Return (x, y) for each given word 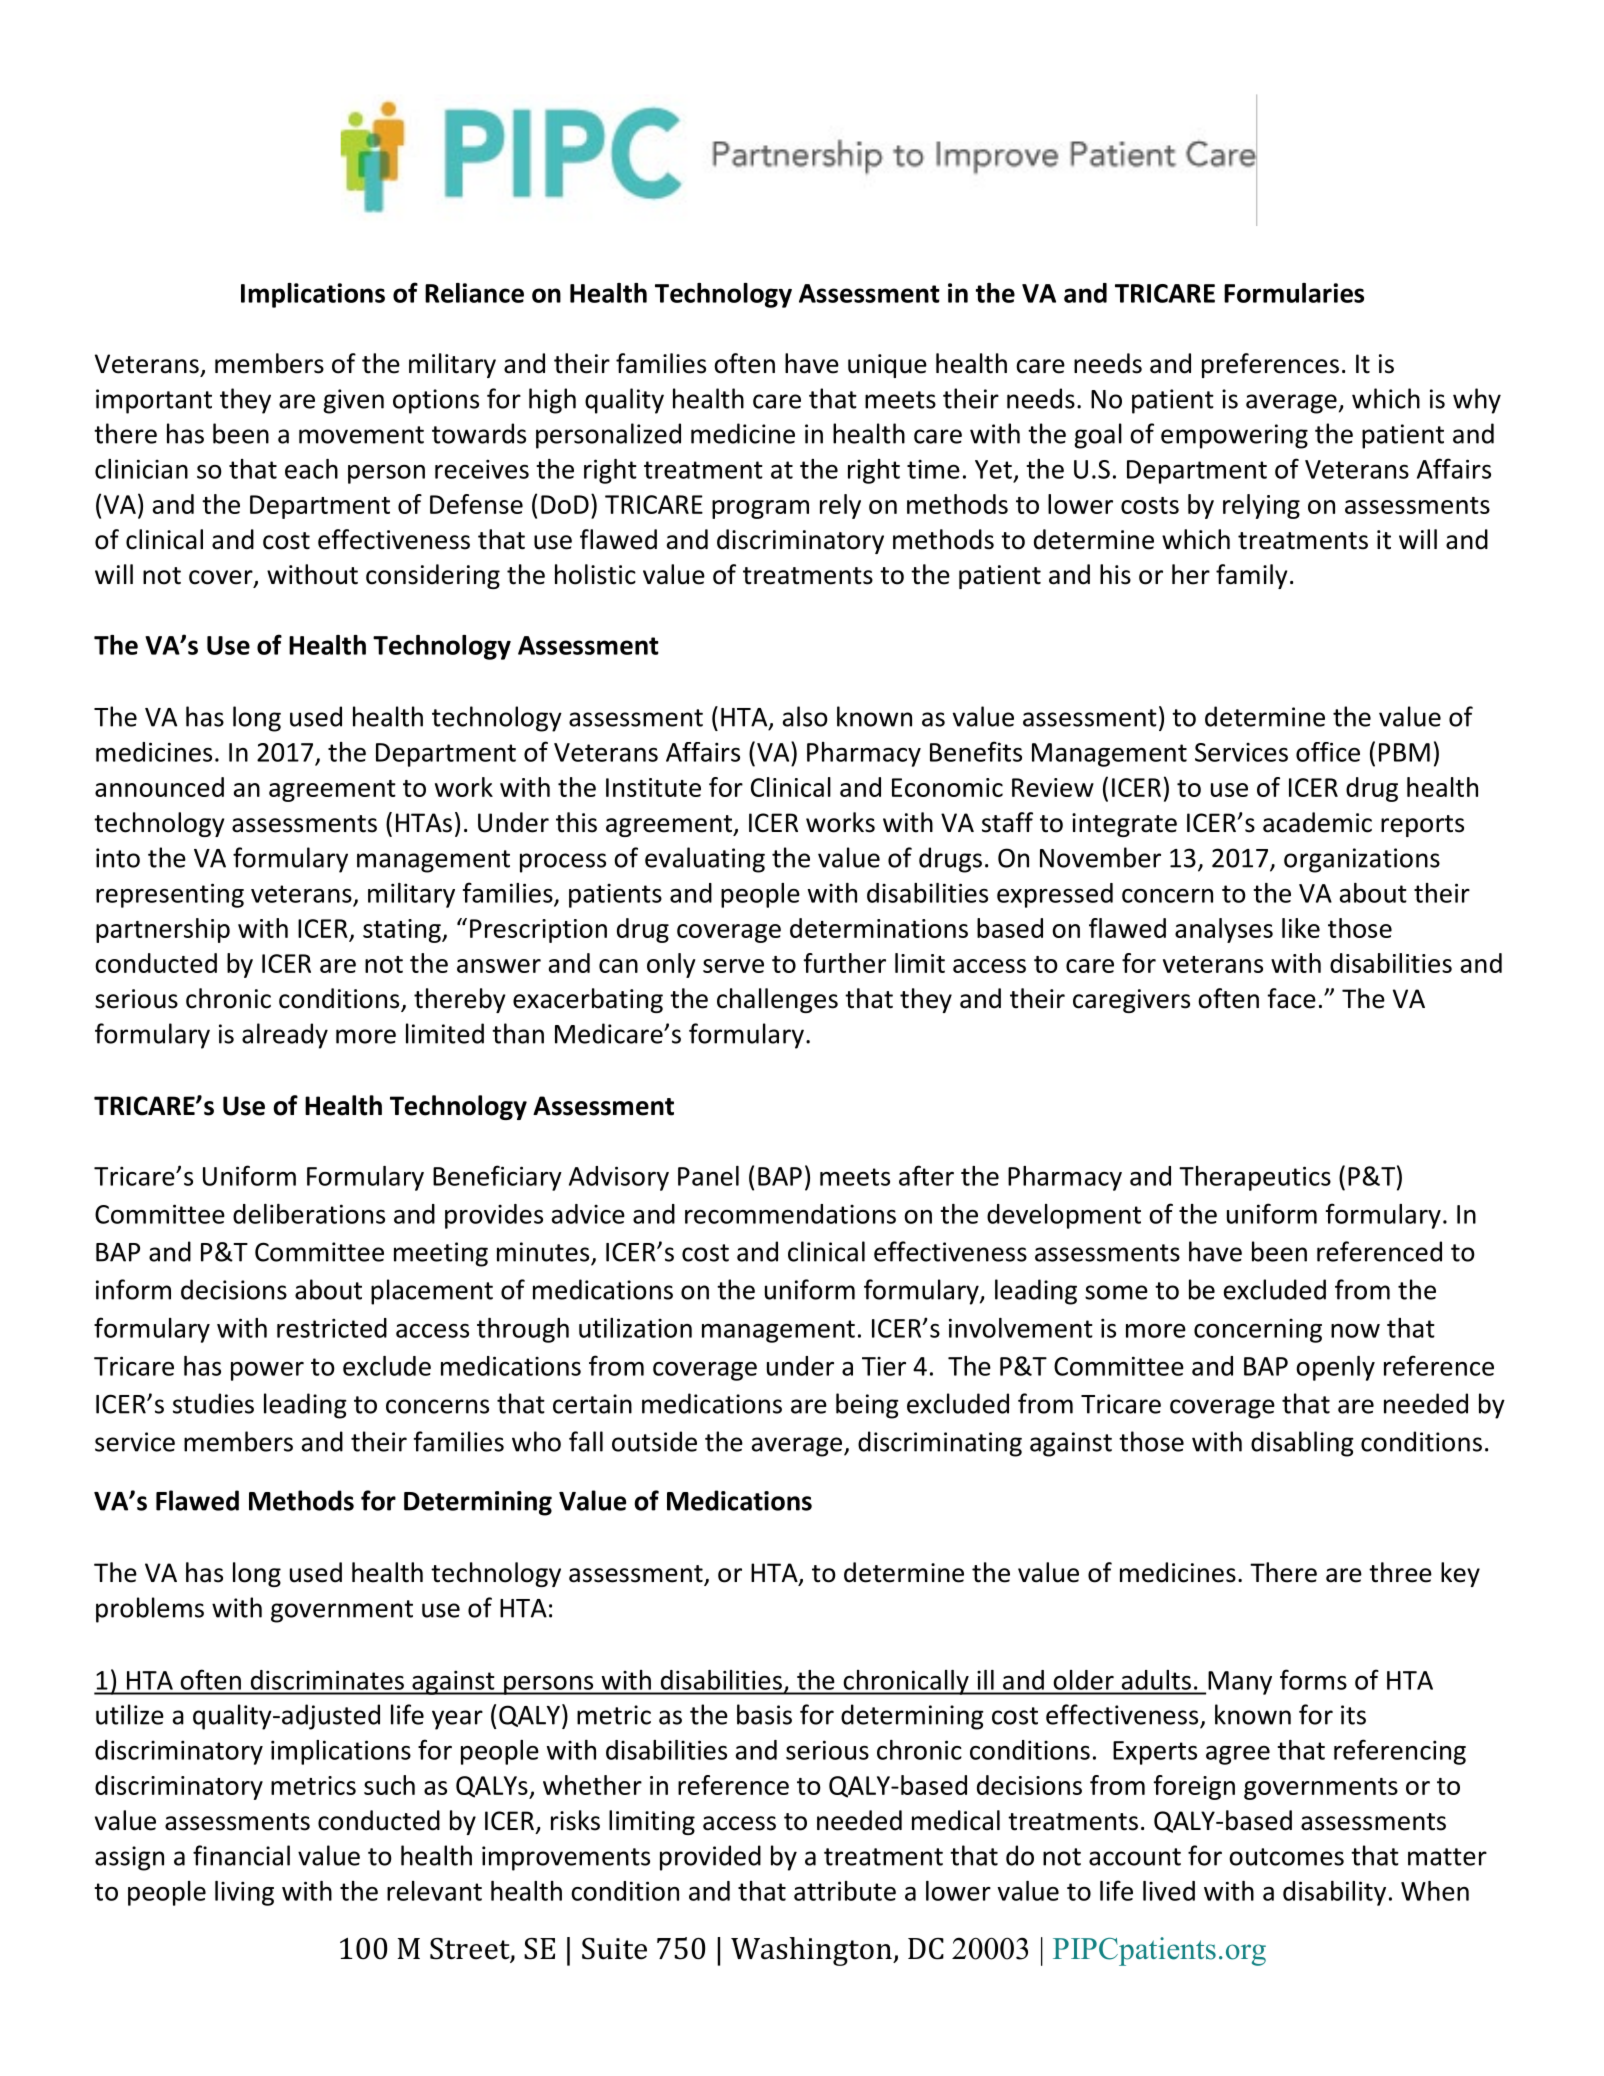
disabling (1302, 1444)
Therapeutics (1255, 1178)
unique (887, 366)
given (354, 401)
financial (241, 1855)
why (1477, 401)
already (285, 1036)
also (805, 716)
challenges (777, 1000)
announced (159, 787)
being (867, 1406)
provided (710, 1858)
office (1328, 752)
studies (213, 1403)
